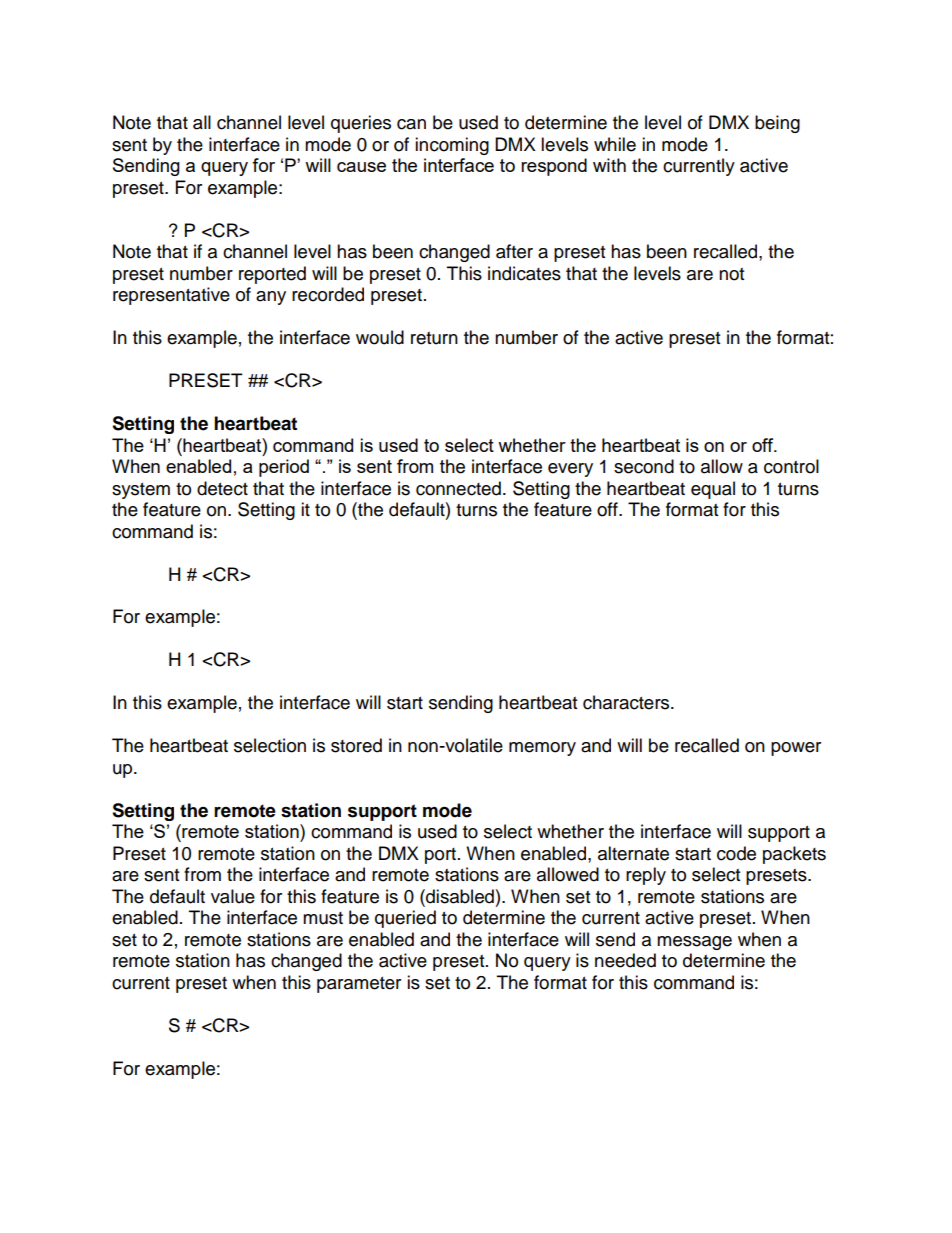 The image size is (952, 1233). What do you see at coordinates (713, 490) in the screenshot?
I see `equal` at bounding box center [713, 490].
